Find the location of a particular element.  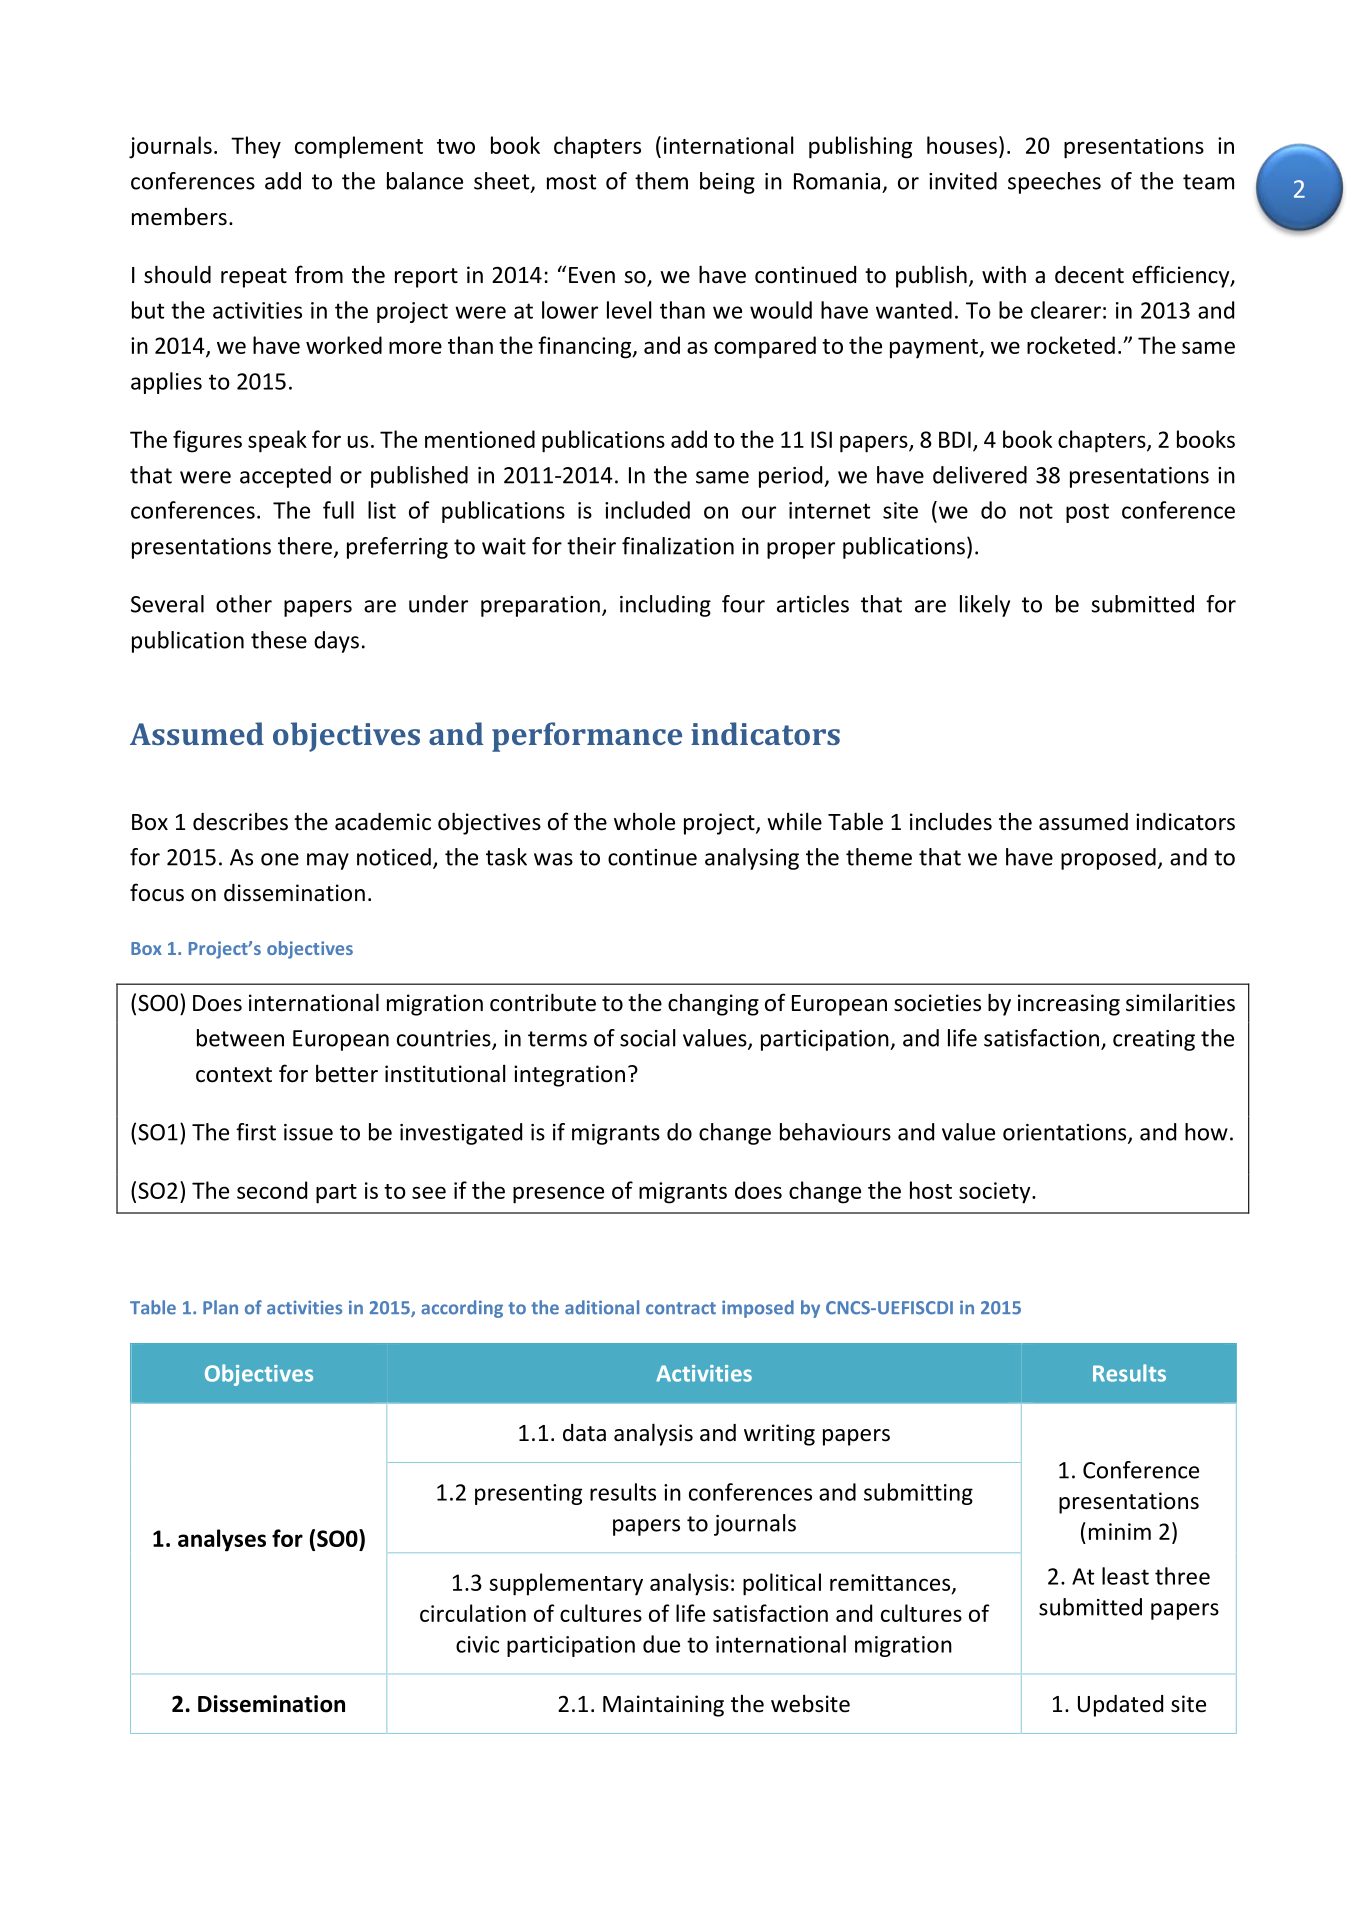

second is located at coordinates (272, 1190).
